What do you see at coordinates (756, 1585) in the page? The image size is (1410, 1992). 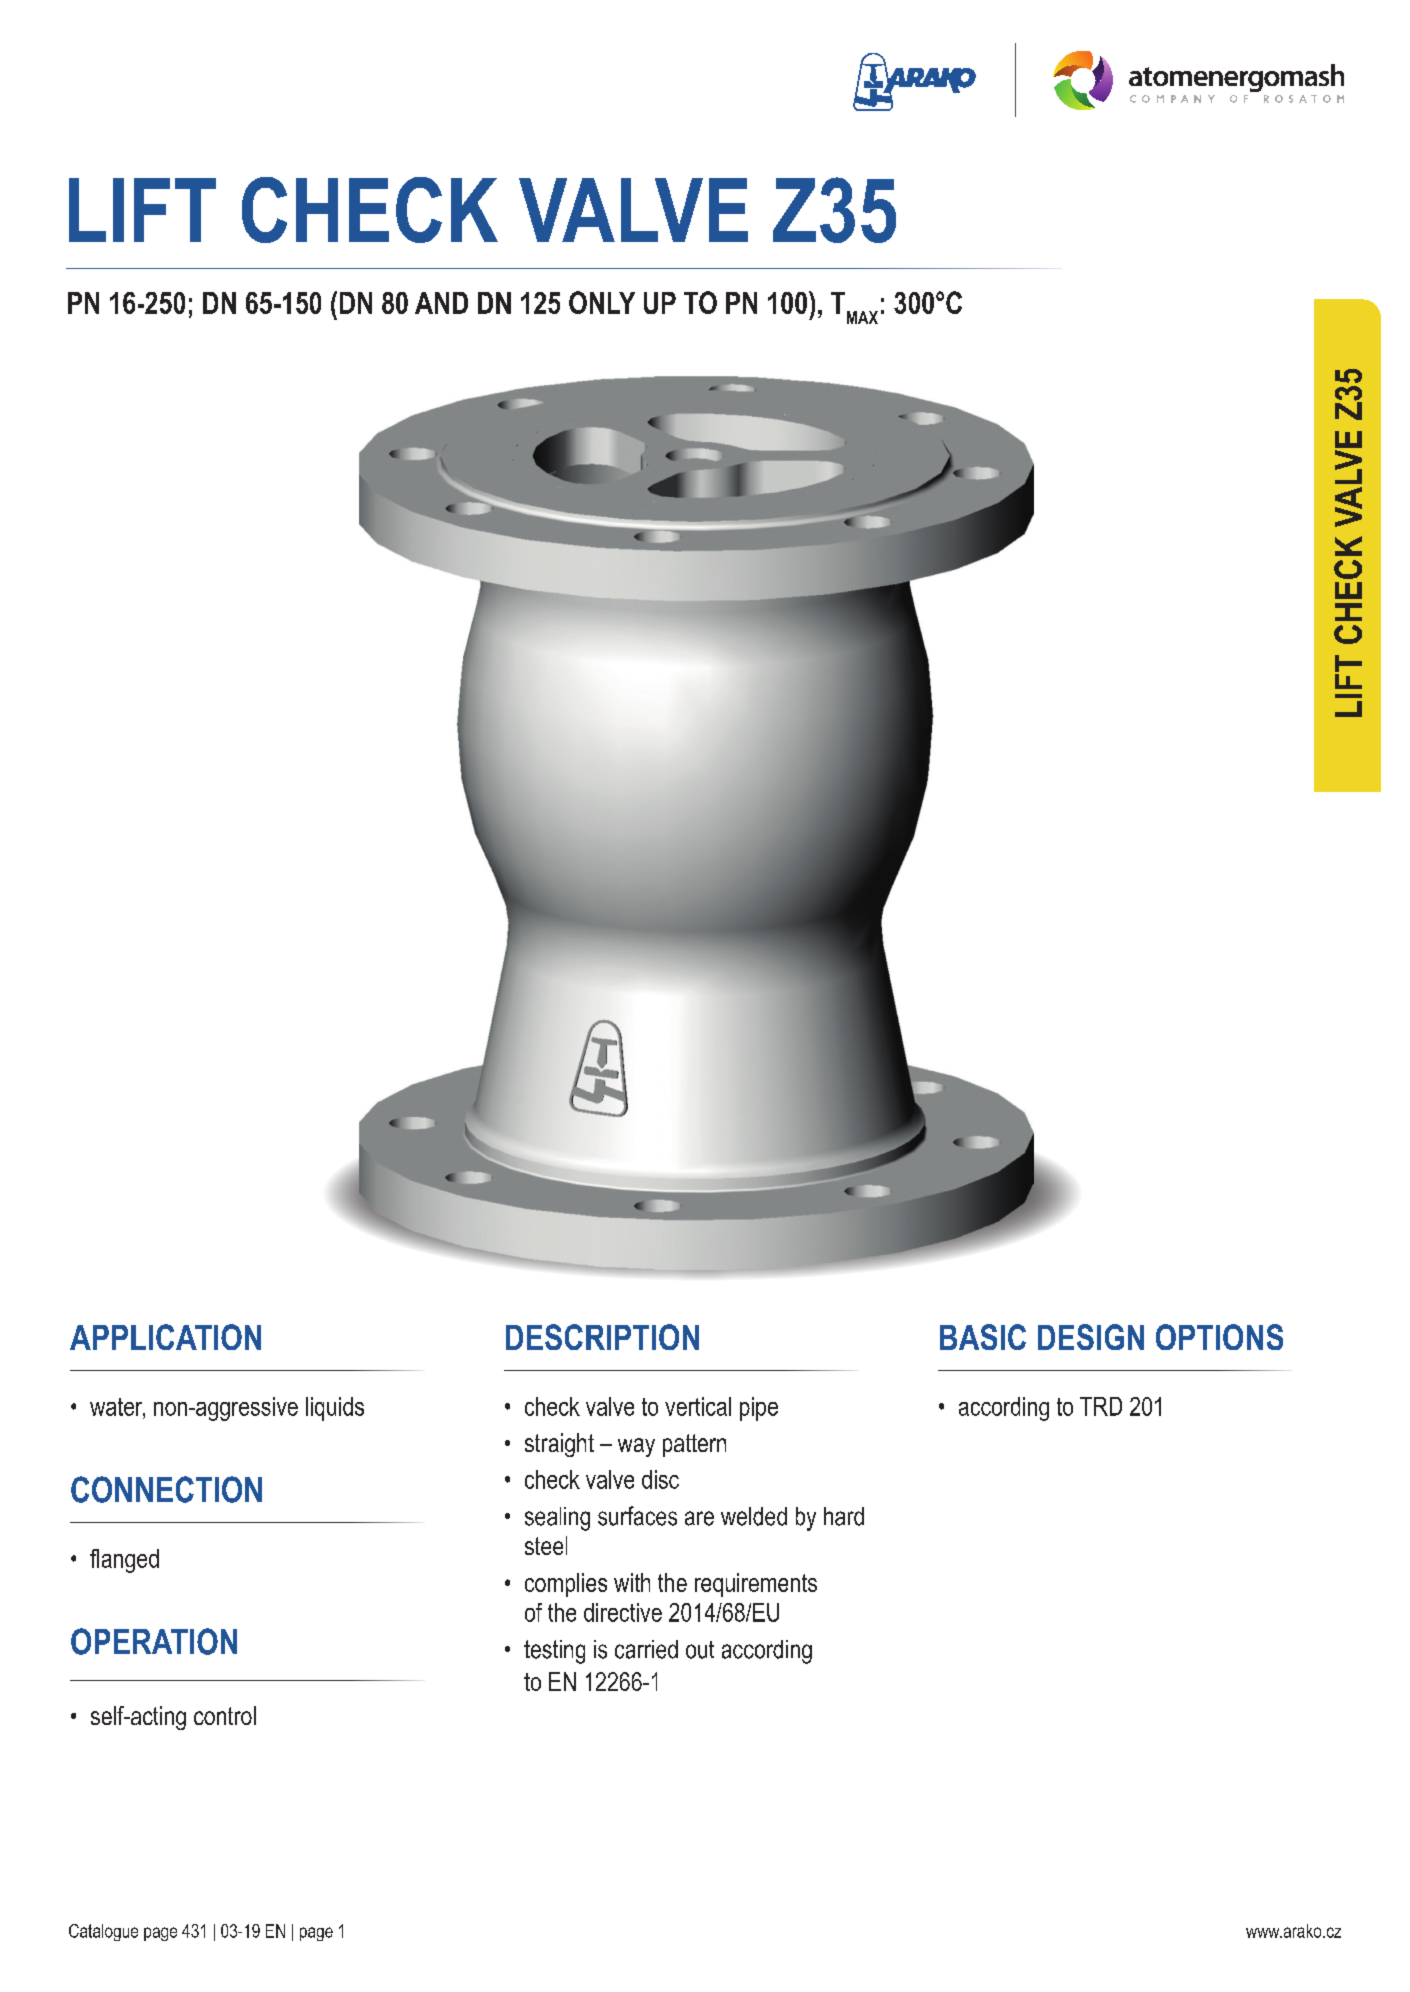 I see `requirements` at bounding box center [756, 1585].
